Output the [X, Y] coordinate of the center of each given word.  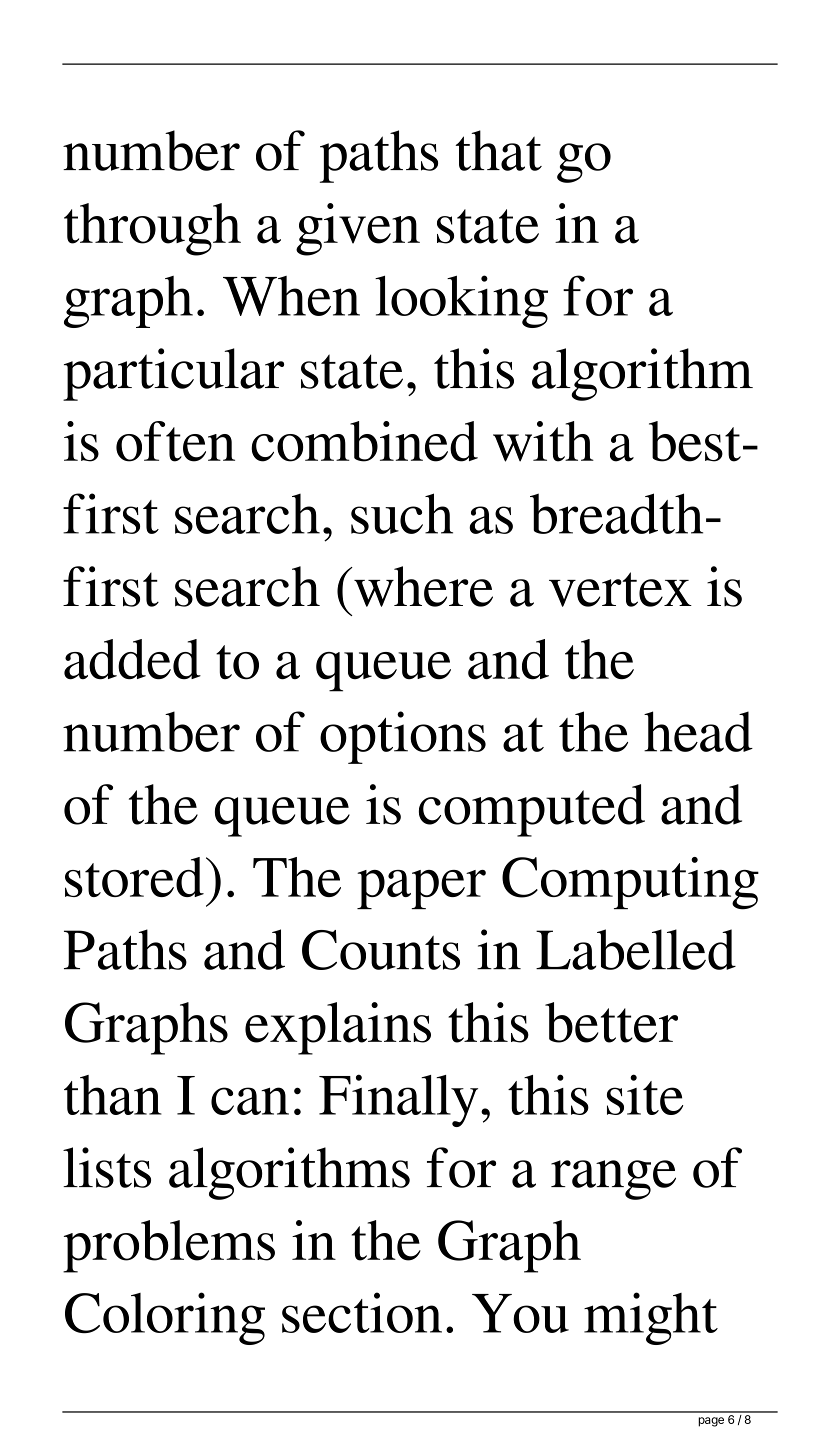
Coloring [165, 1318]
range [613, 1180]
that [498, 150]
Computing [630, 883]
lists [107, 1167]
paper [421, 889]
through [152, 229]
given [358, 229]
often [175, 441]
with [543, 441]
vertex [620, 589]
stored [134, 877]
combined [364, 441]
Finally [398, 1100]
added [132, 659]
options [403, 737]
